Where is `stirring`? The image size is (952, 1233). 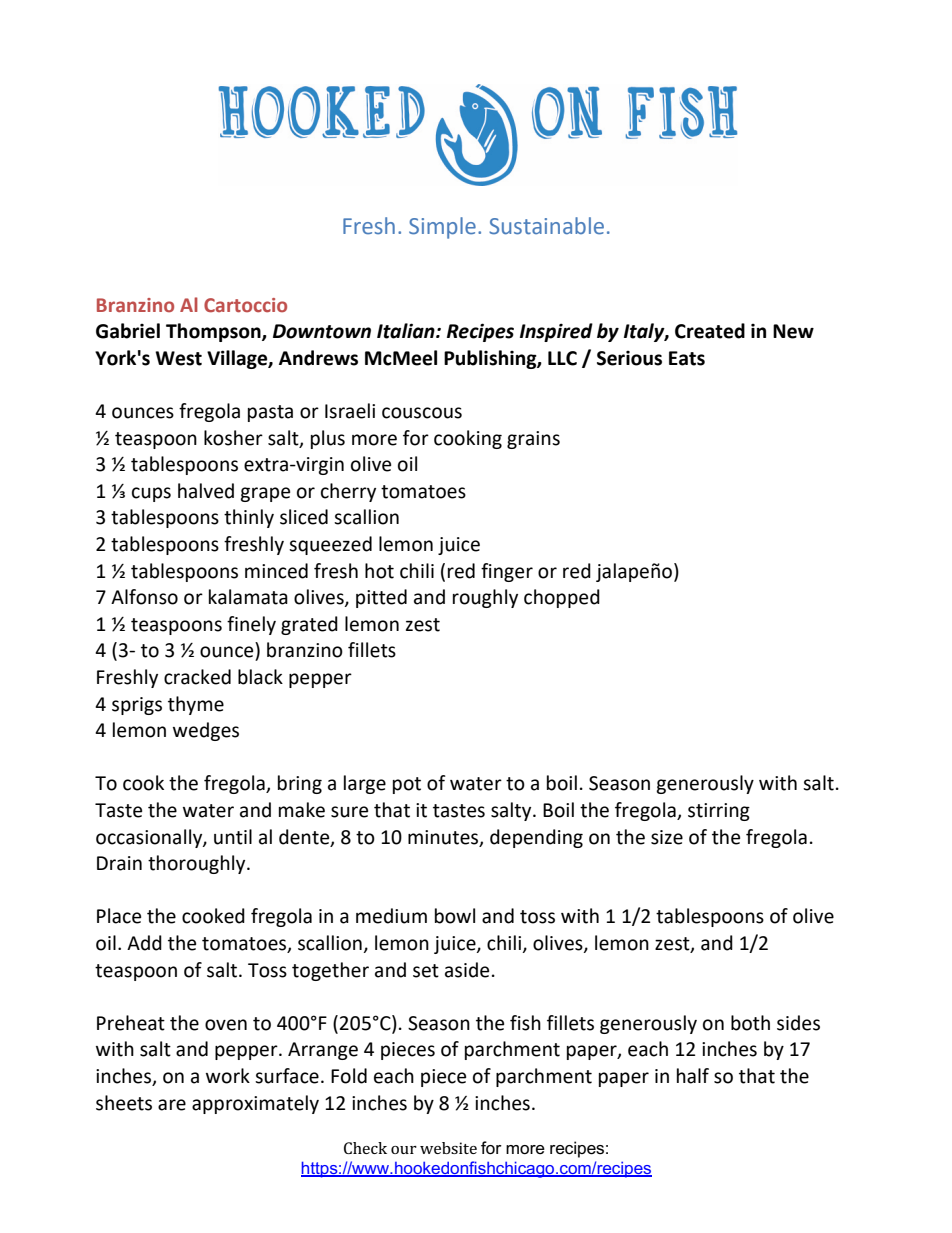 stirring is located at coordinates (719, 812).
